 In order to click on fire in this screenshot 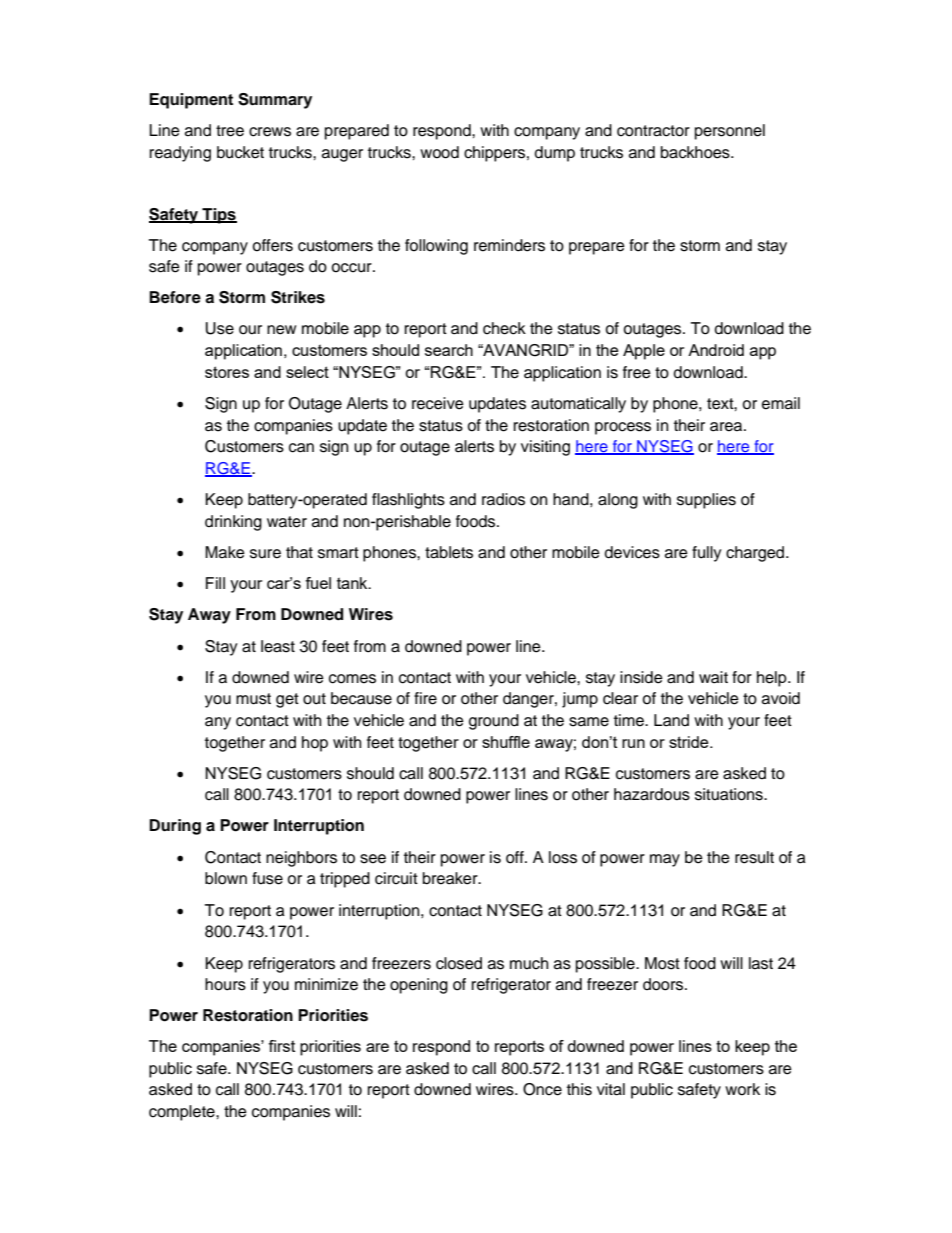, I will do `click(425, 698)`.
